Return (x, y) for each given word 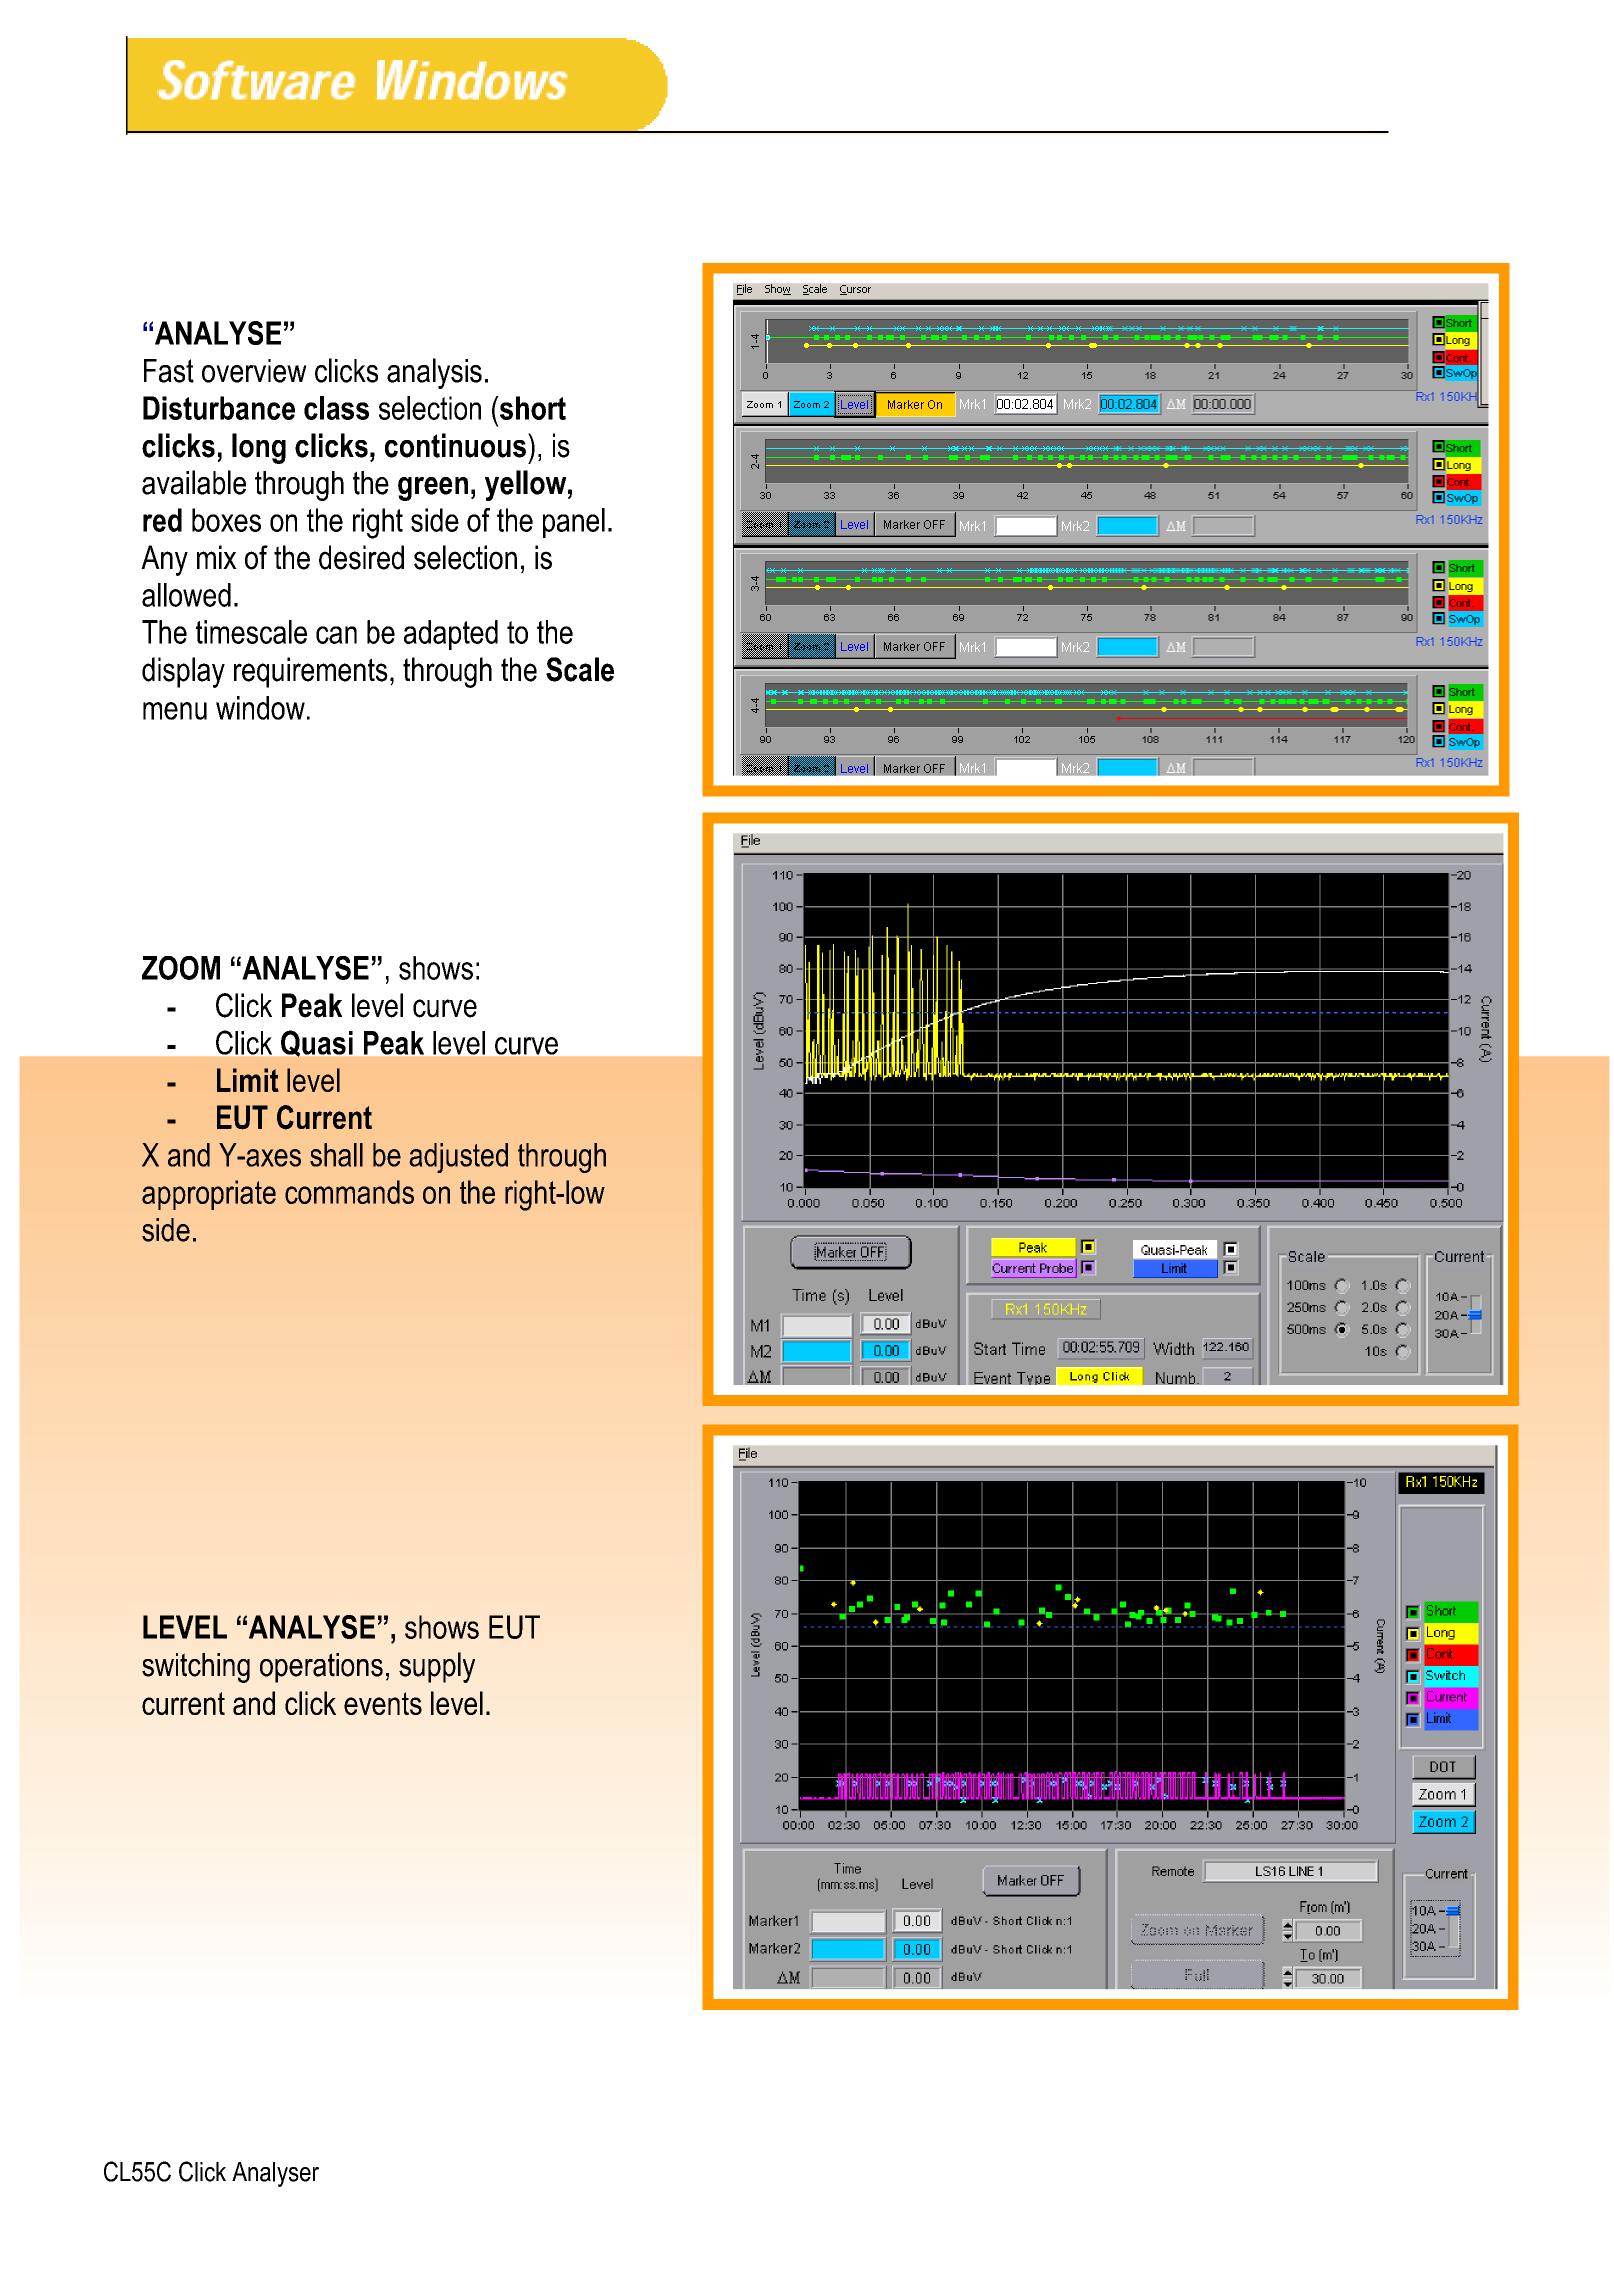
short (532, 408)
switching (196, 1668)
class (336, 408)
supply (437, 1667)
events (383, 1703)
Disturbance (219, 408)
